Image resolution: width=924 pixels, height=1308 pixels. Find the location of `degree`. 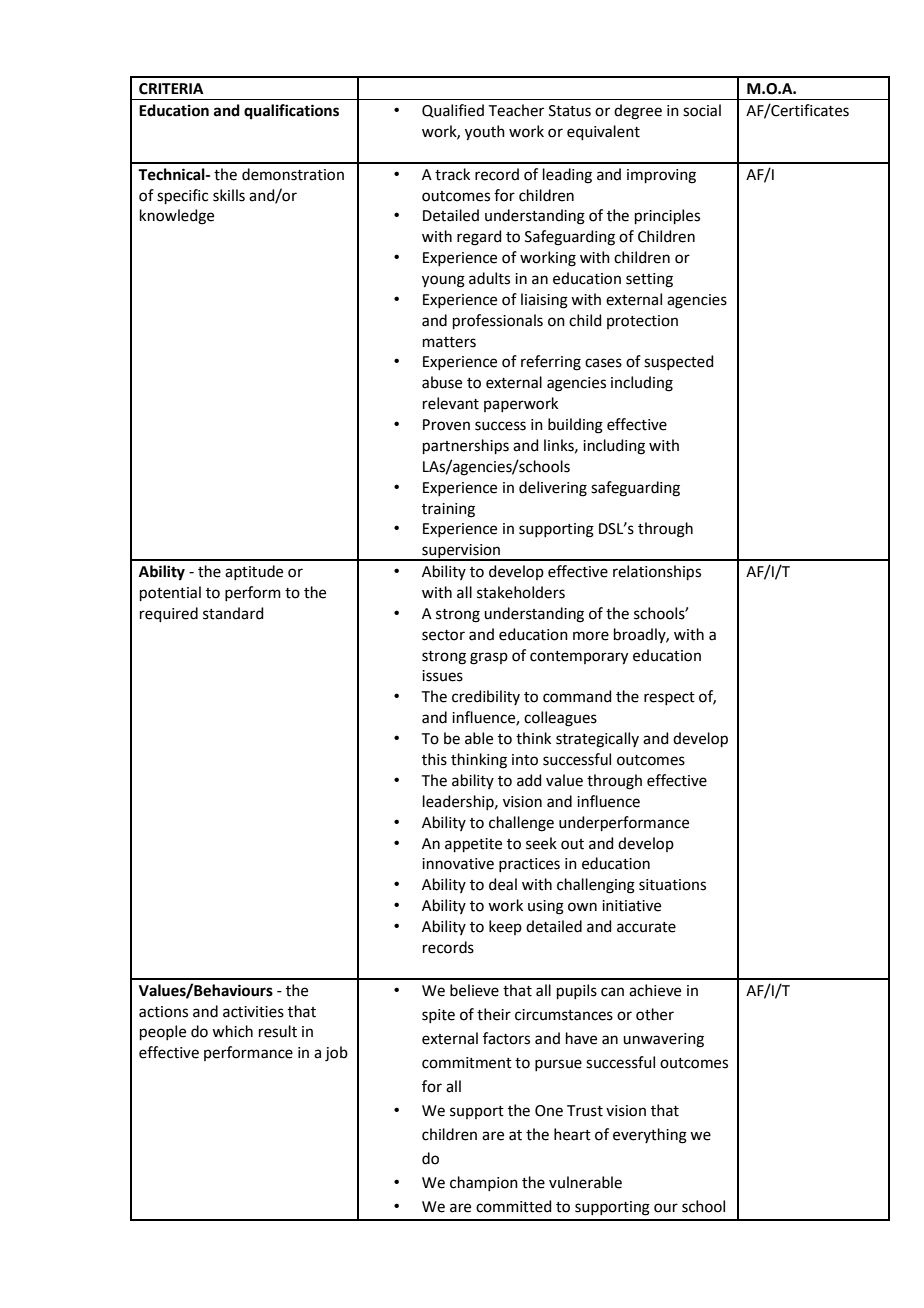

degree is located at coordinates (638, 112).
